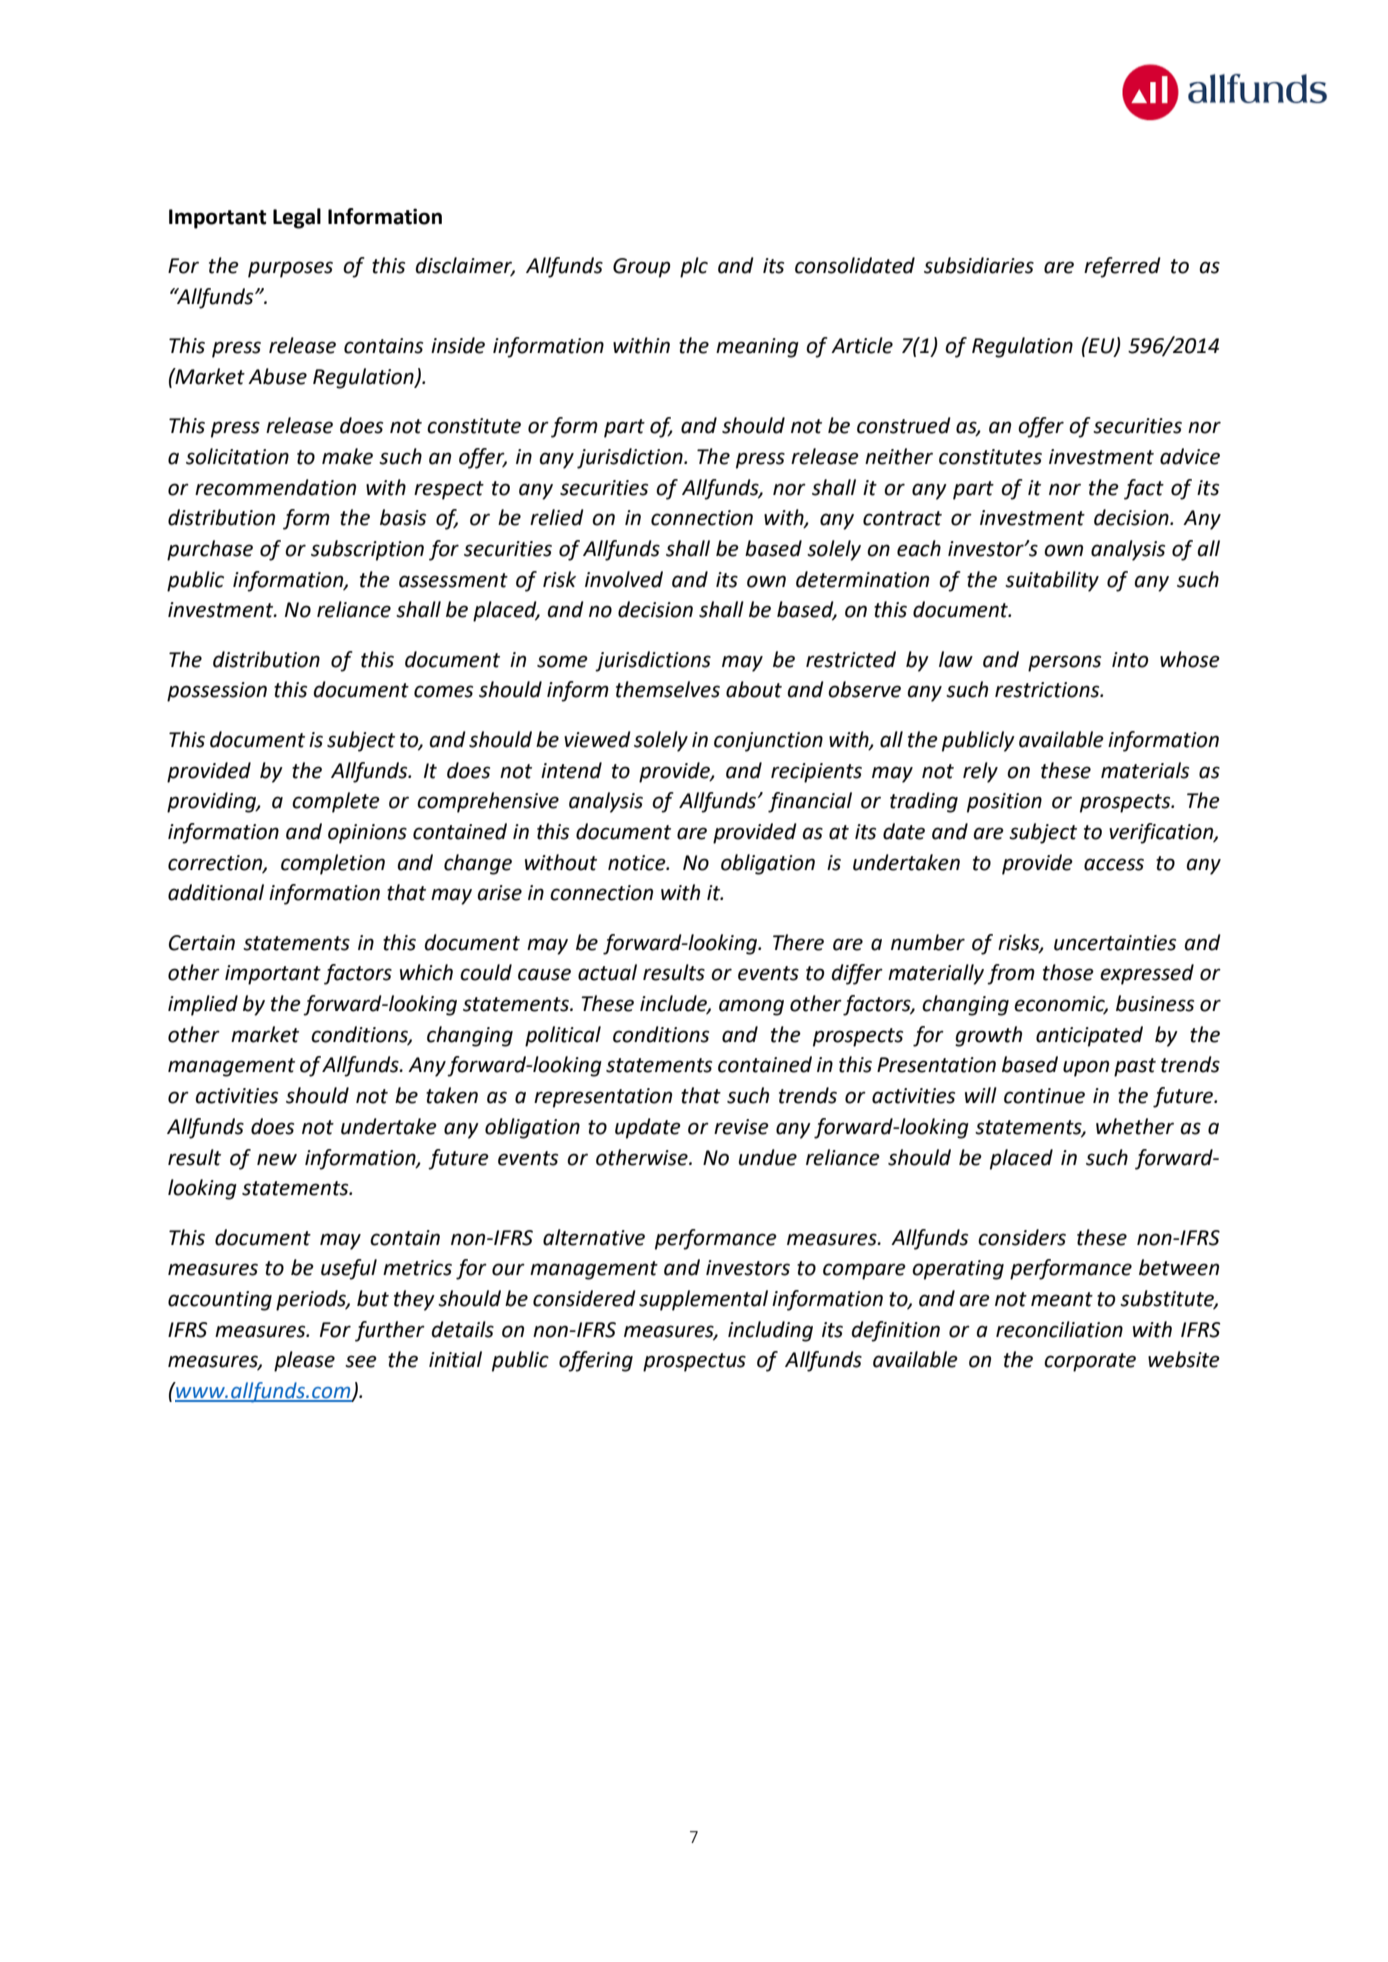  I want to click on referred, so click(1122, 267).
